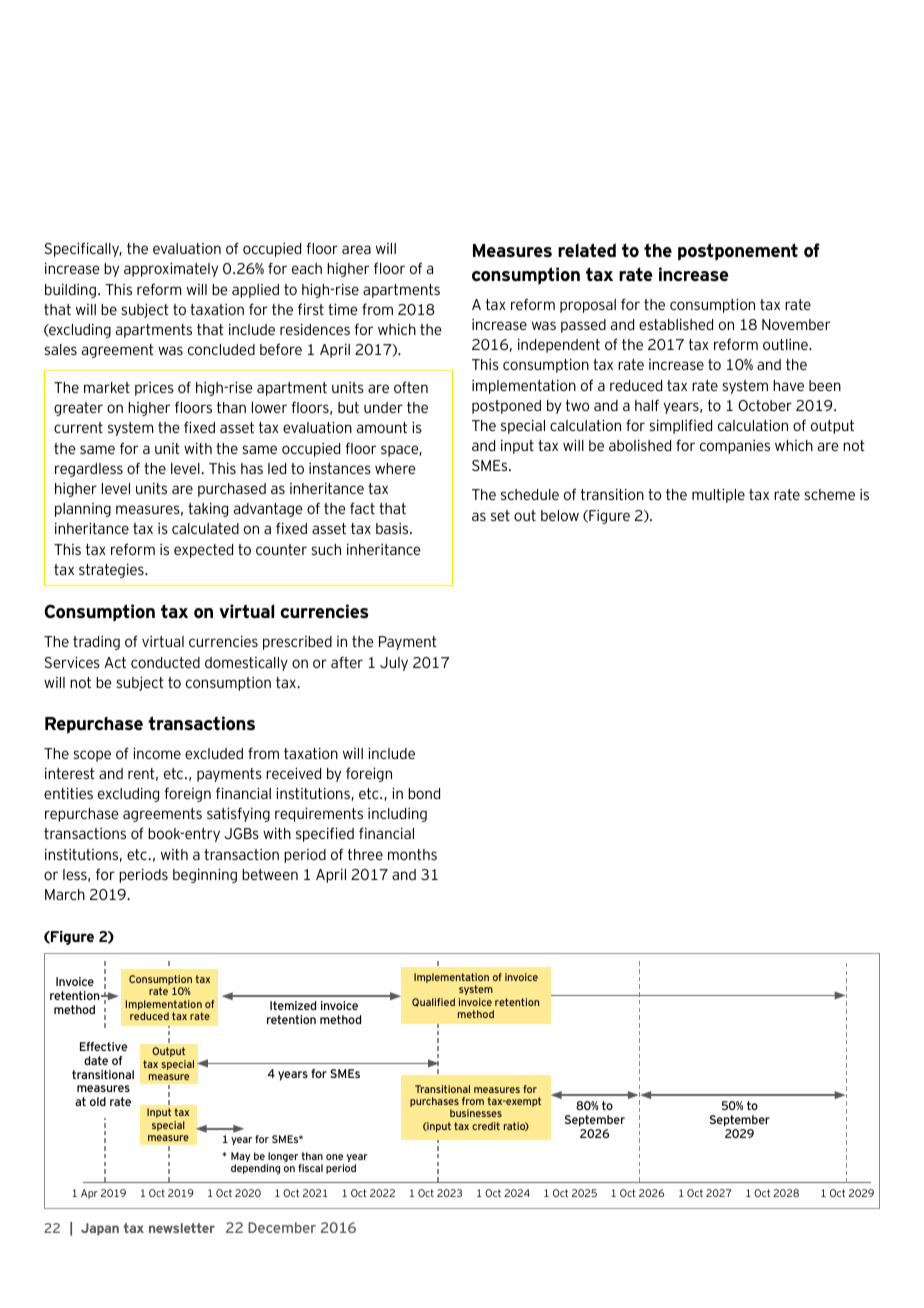  What do you see at coordinates (232, 490) in the screenshot?
I see `purchased` at bounding box center [232, 490].
